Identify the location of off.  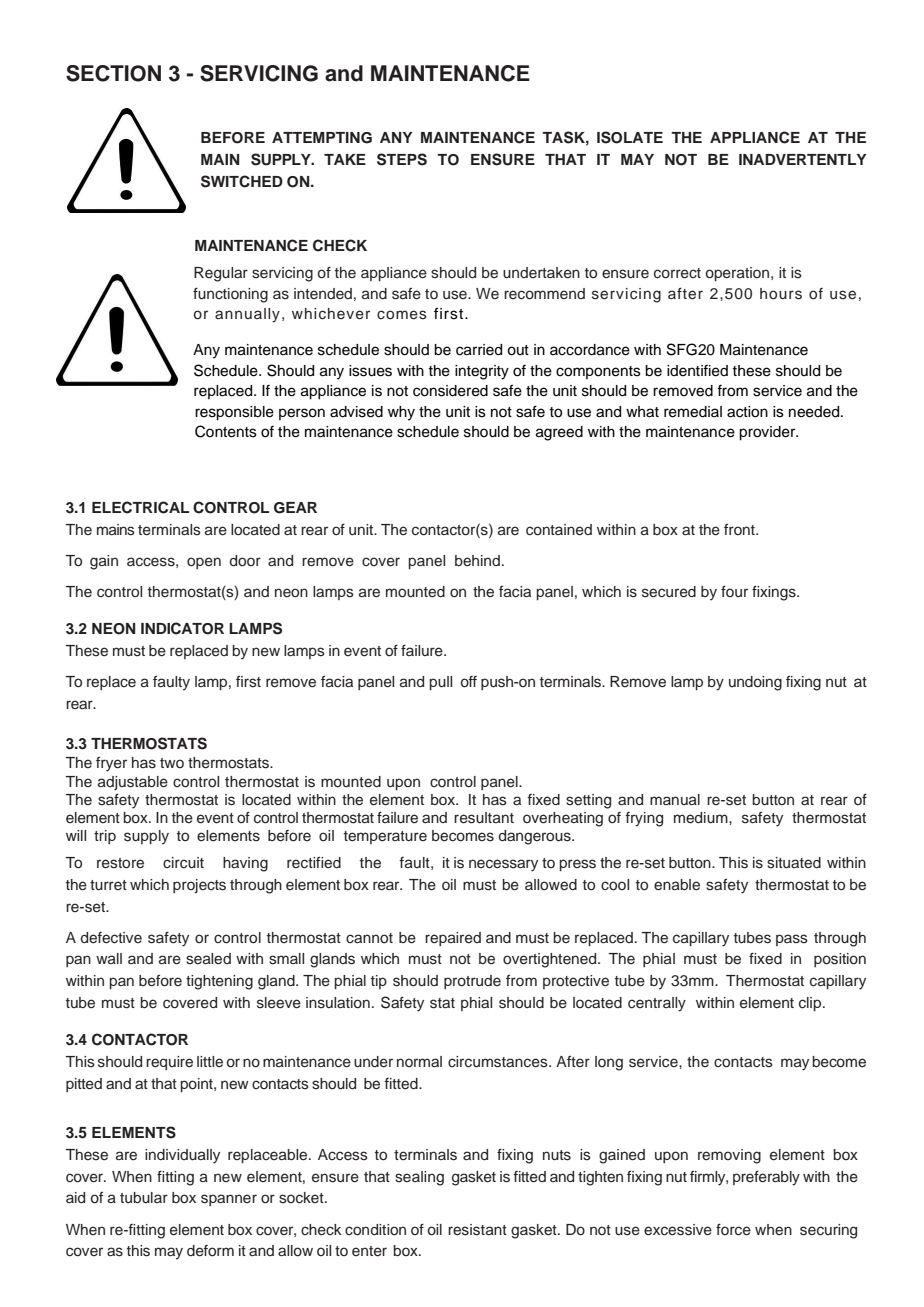
(469, 682).
